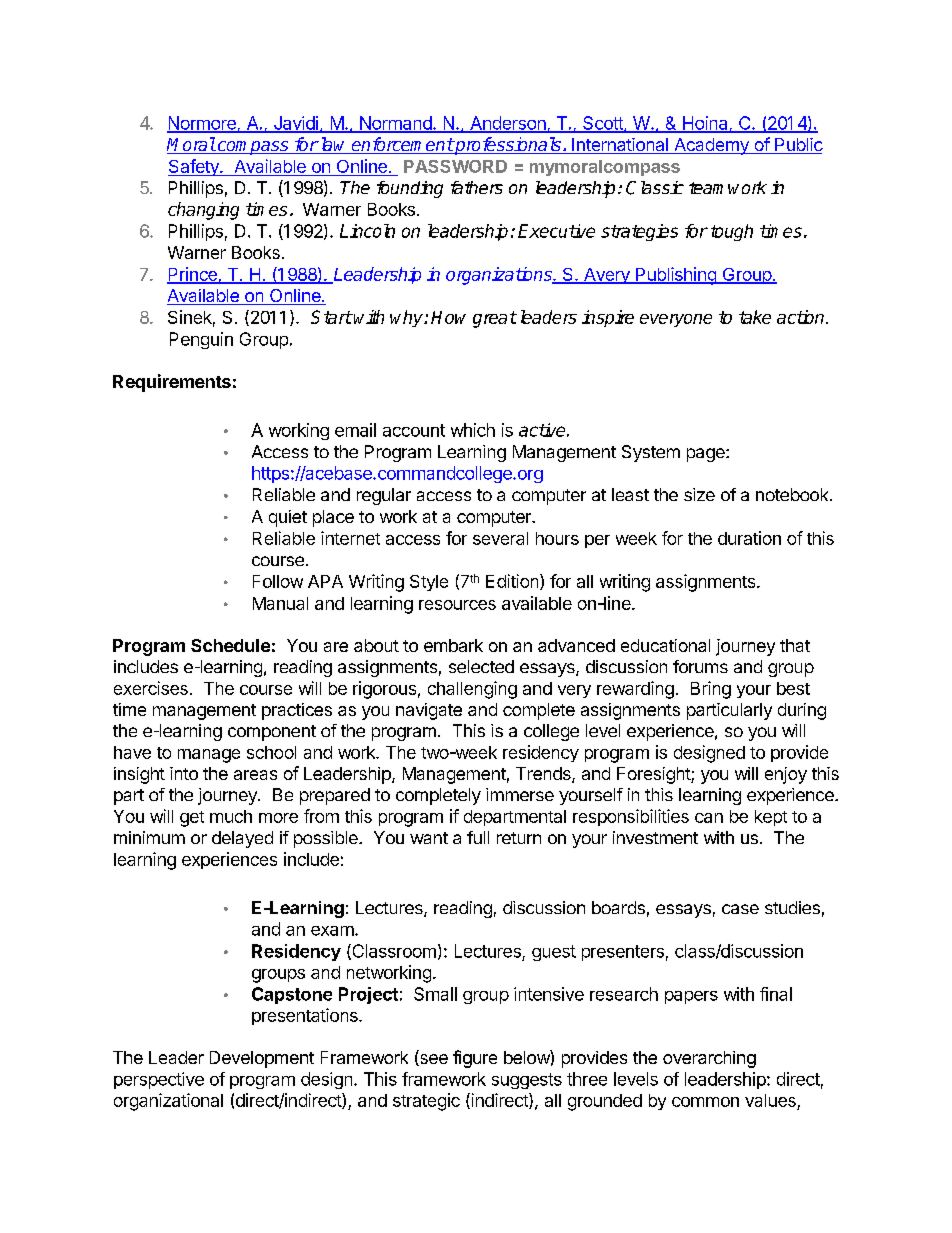 The height and width of the document is (1233, 952). What do you see at coordinates (711, 146) in the document?
I see `Academy` at bounding box center [711, 146].
